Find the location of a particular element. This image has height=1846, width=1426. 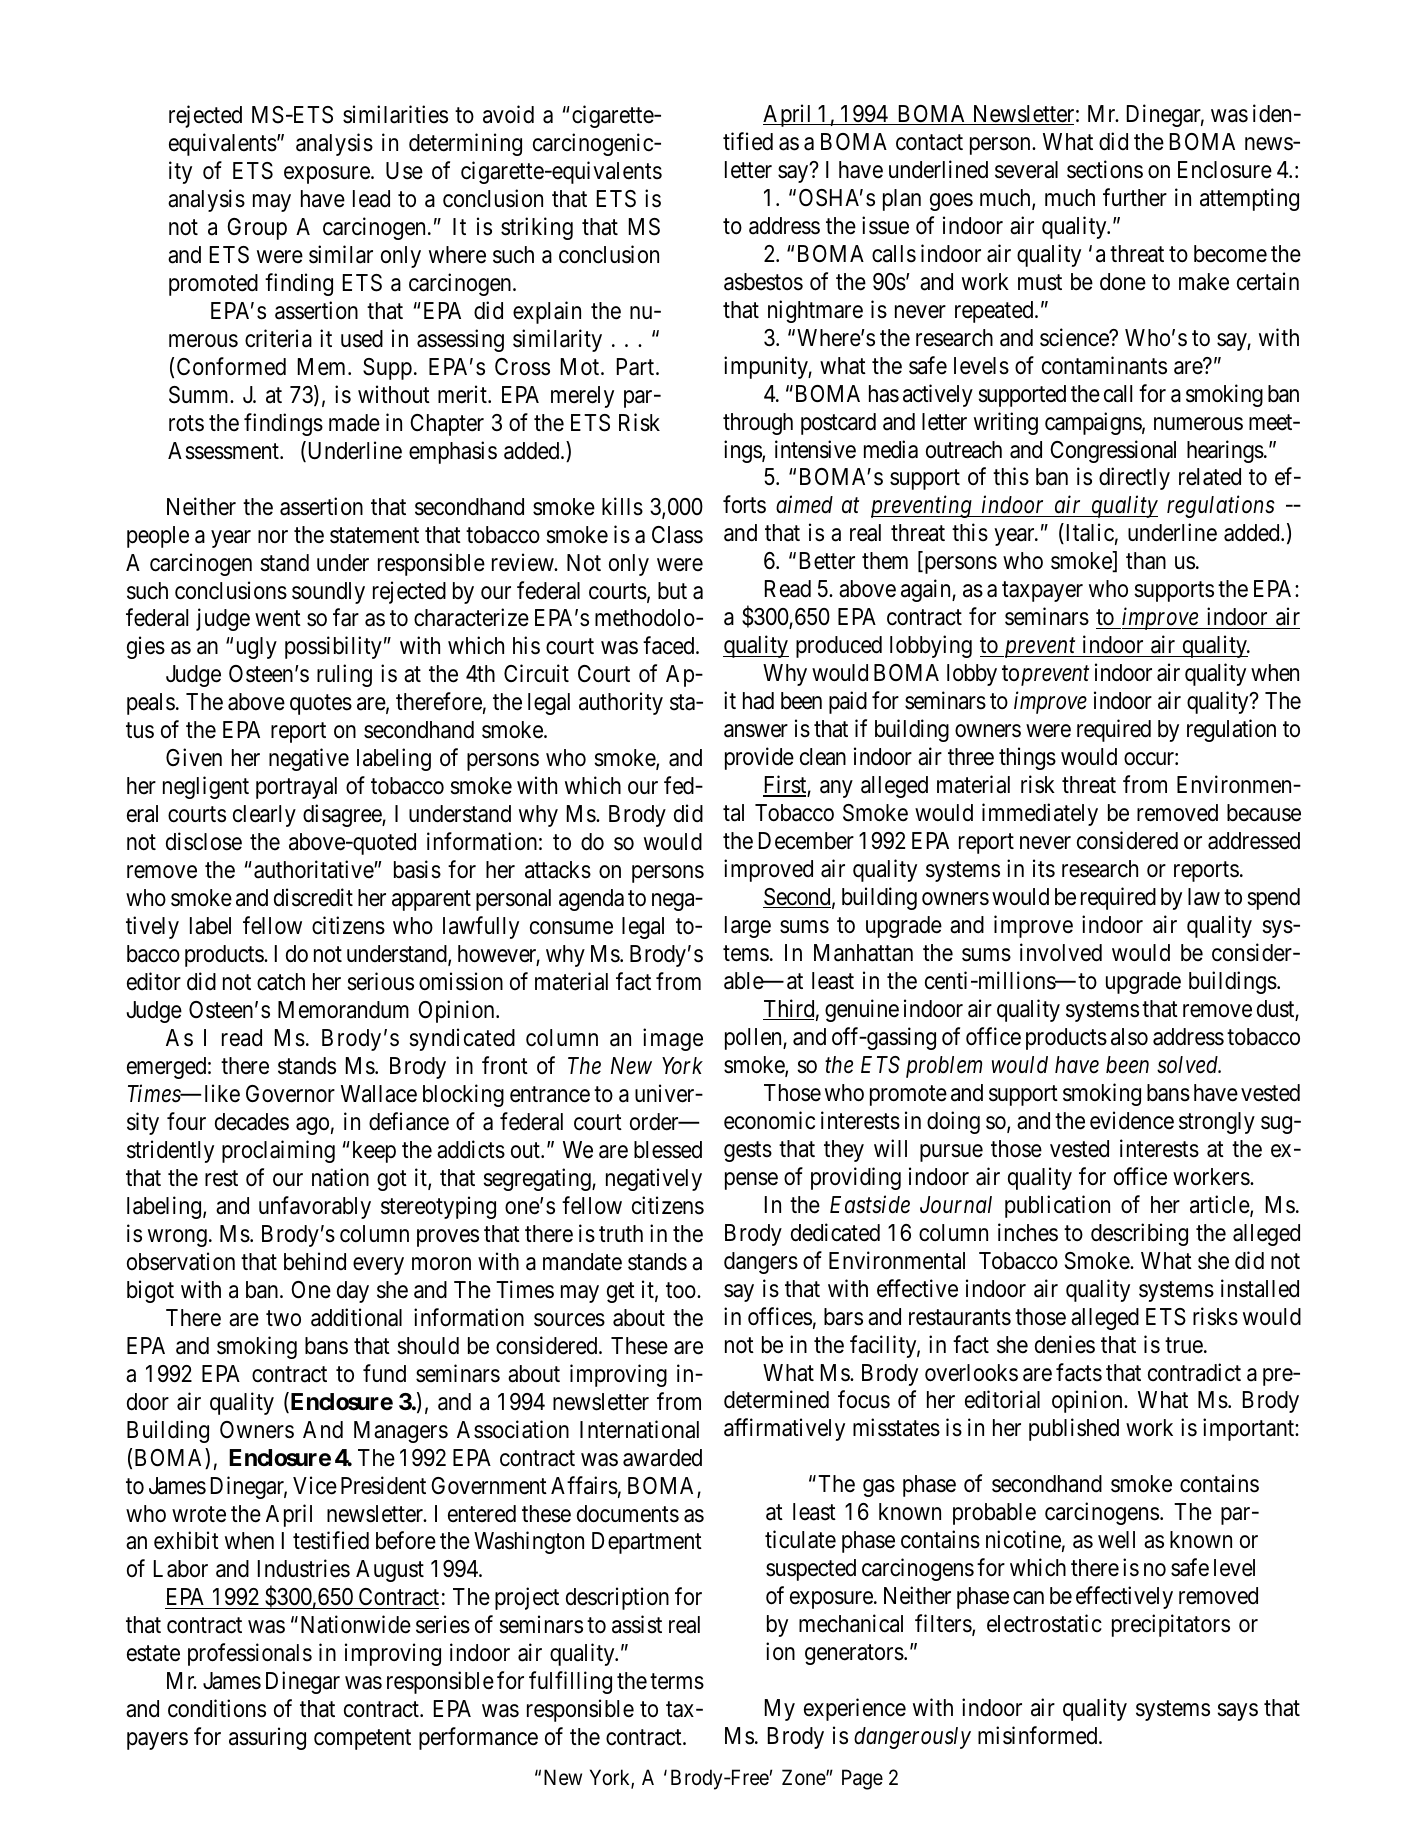

quotes is located at coordinates (321, 705).
